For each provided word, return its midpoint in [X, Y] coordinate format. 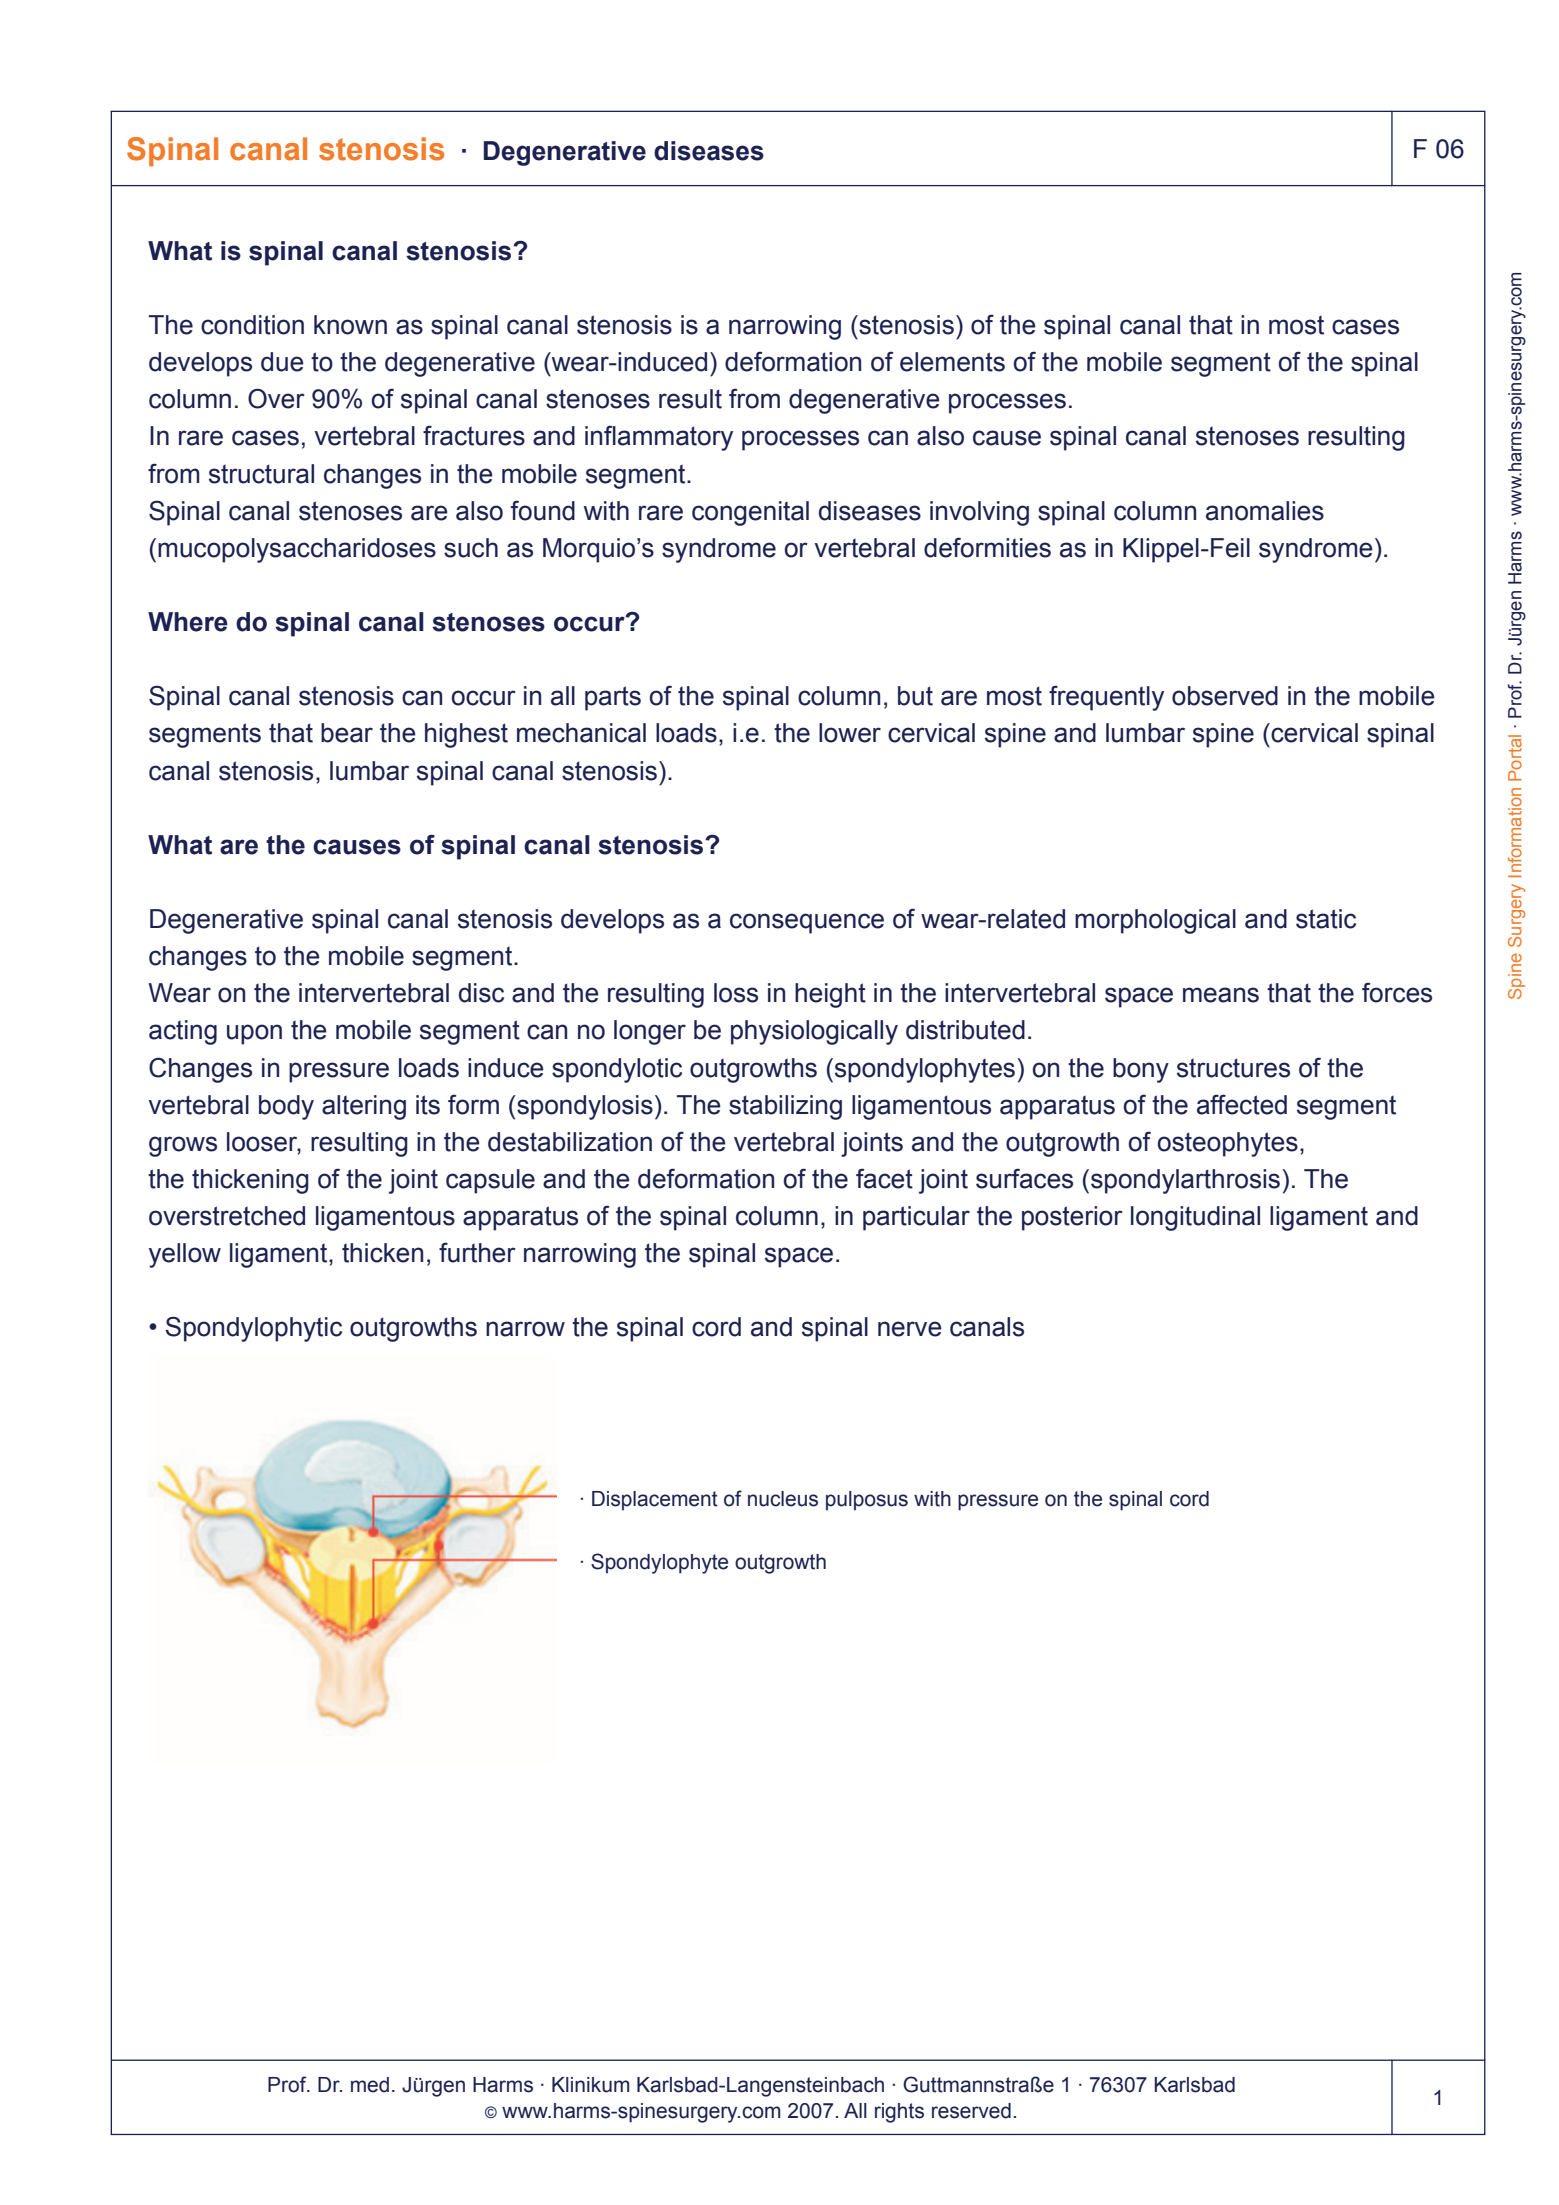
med [370, 2085]
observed [1225, 696]
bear [347, 733]
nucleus [783, 1499]
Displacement [655, 1501]
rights [899, 2113]
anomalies [1265, 511]
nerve [910, 1329]
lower [850, 733]
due [282, 362]
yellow [185, 1255]
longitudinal [1195, 1218]
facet [884, 1178]
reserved [971, 2111]
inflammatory [659, 438]
